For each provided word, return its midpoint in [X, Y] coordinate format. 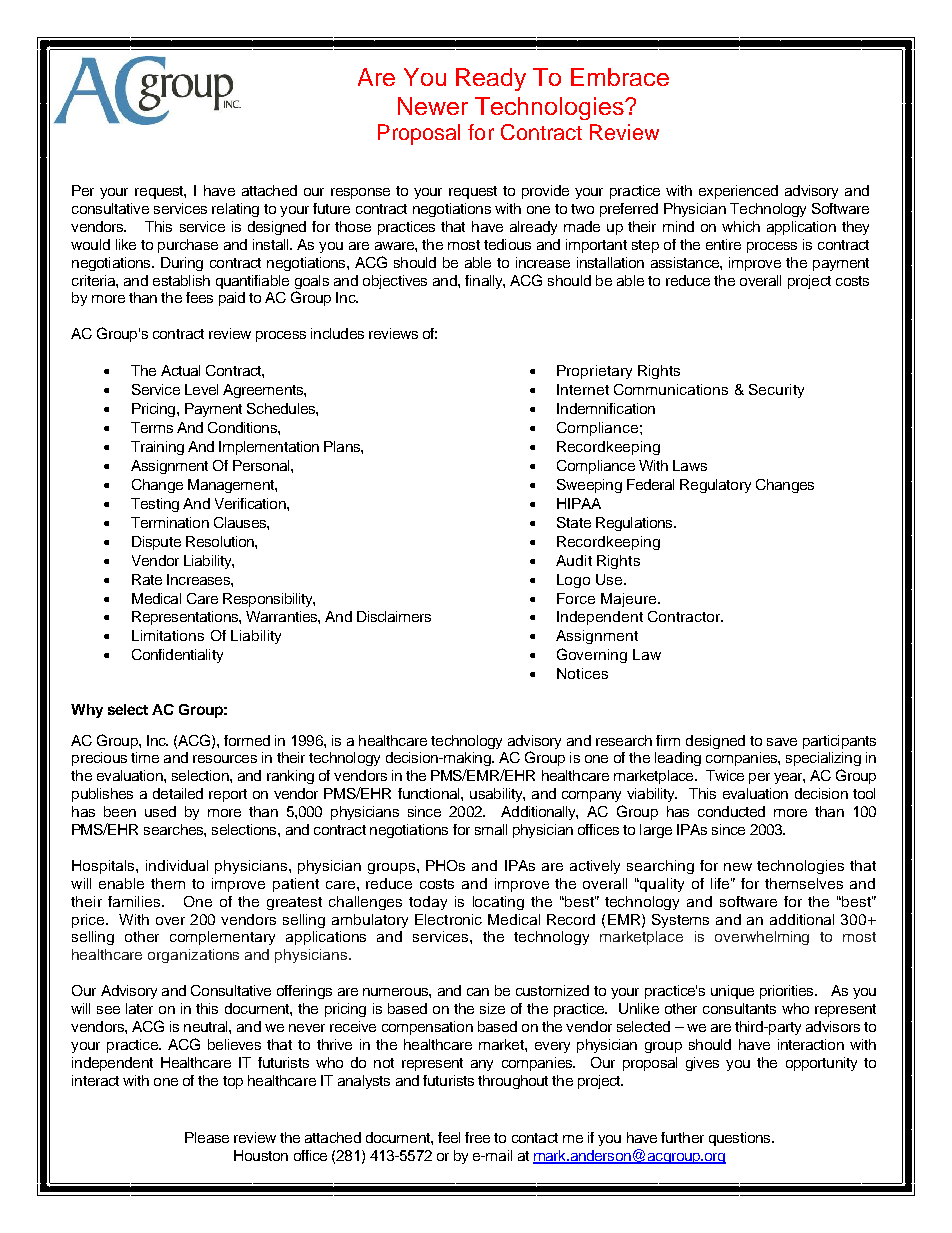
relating [235, 210]
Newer [433, 106]
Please [207, 1137]
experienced [738, 192]
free [477, 1137]
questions [741, 1139]
